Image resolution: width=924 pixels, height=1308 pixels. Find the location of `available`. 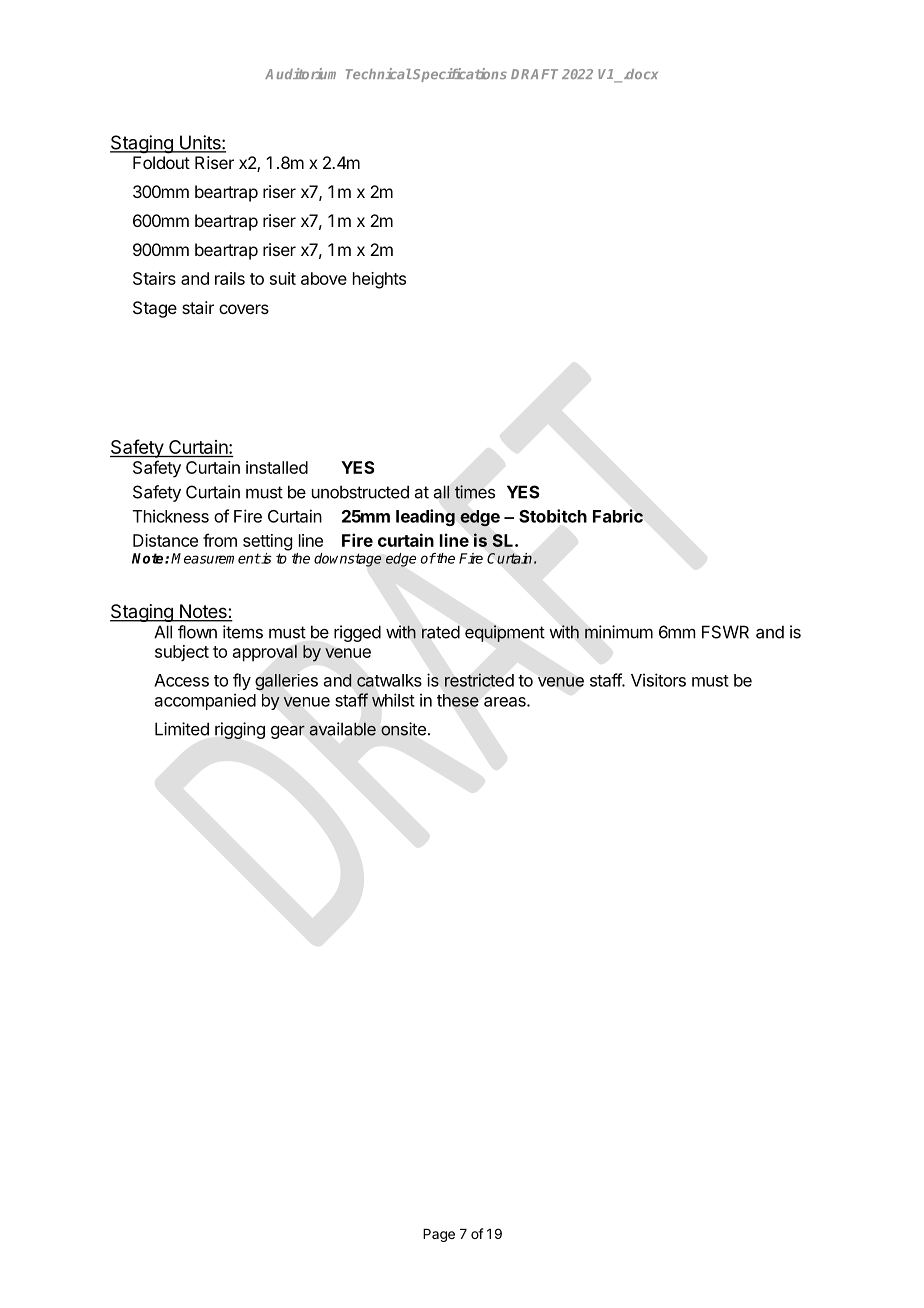

available is located at coordinates (343, 729).
